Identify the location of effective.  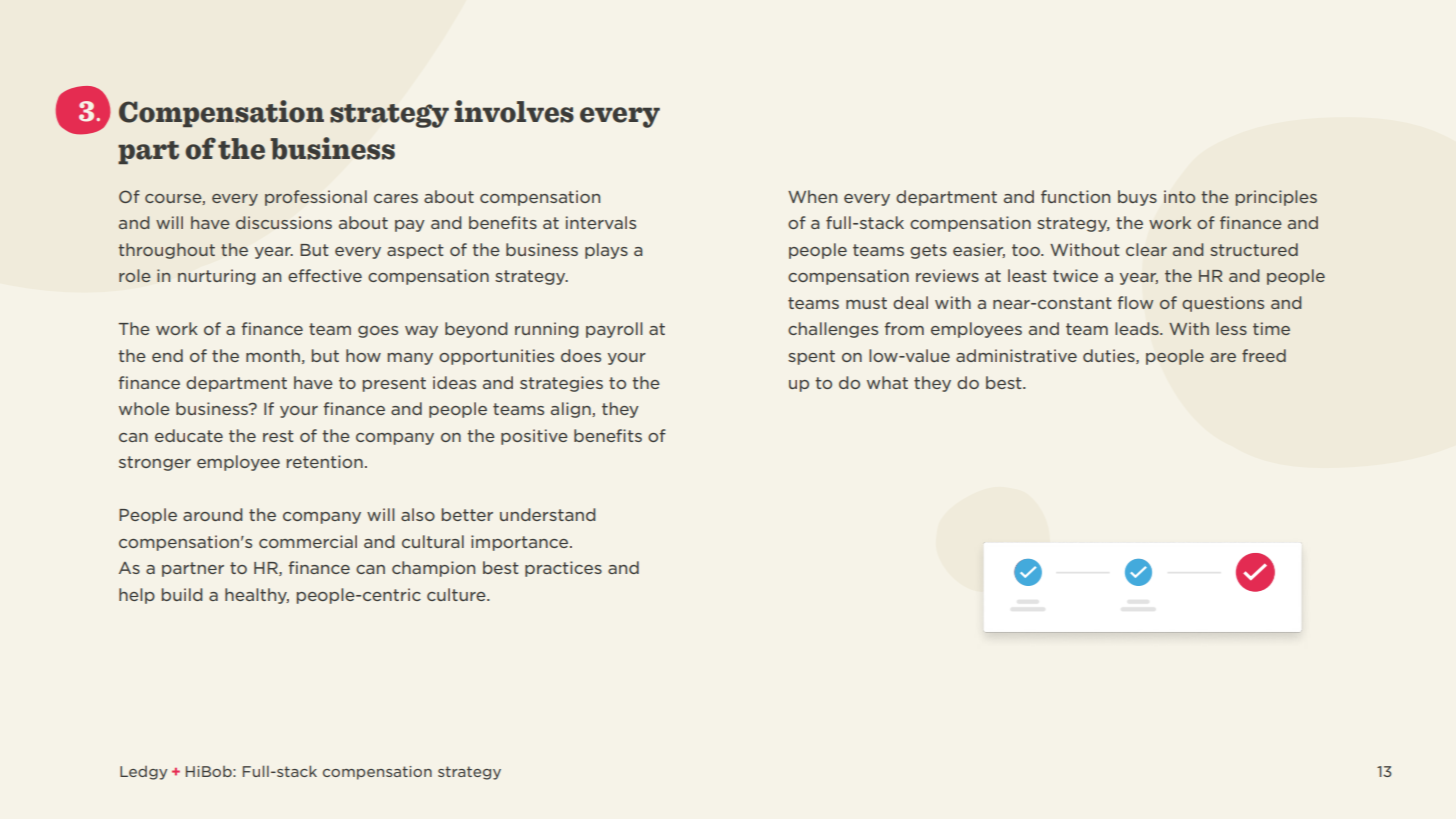
(325, 275).
